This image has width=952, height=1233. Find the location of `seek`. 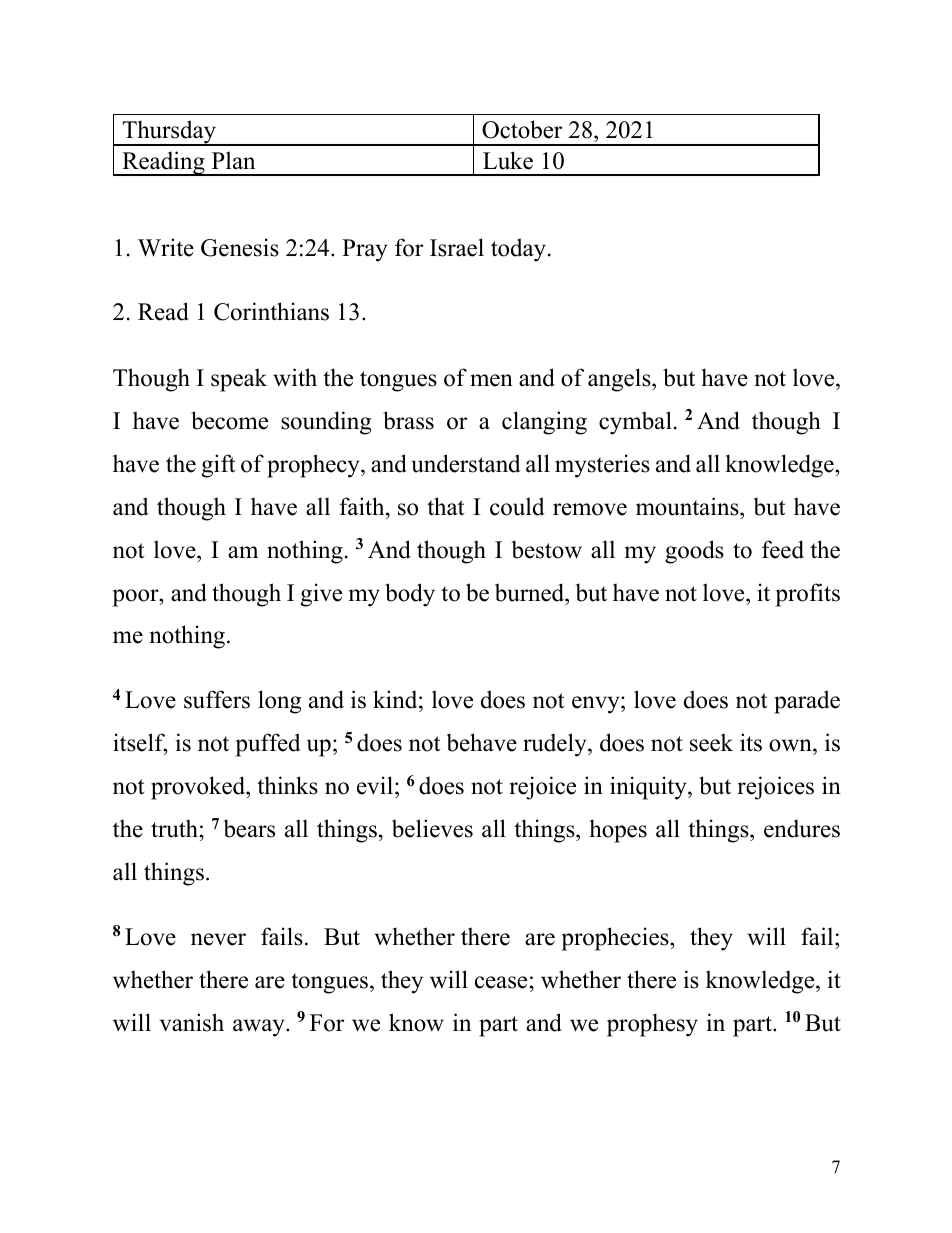

seek is located at coordinates (711, 742).
